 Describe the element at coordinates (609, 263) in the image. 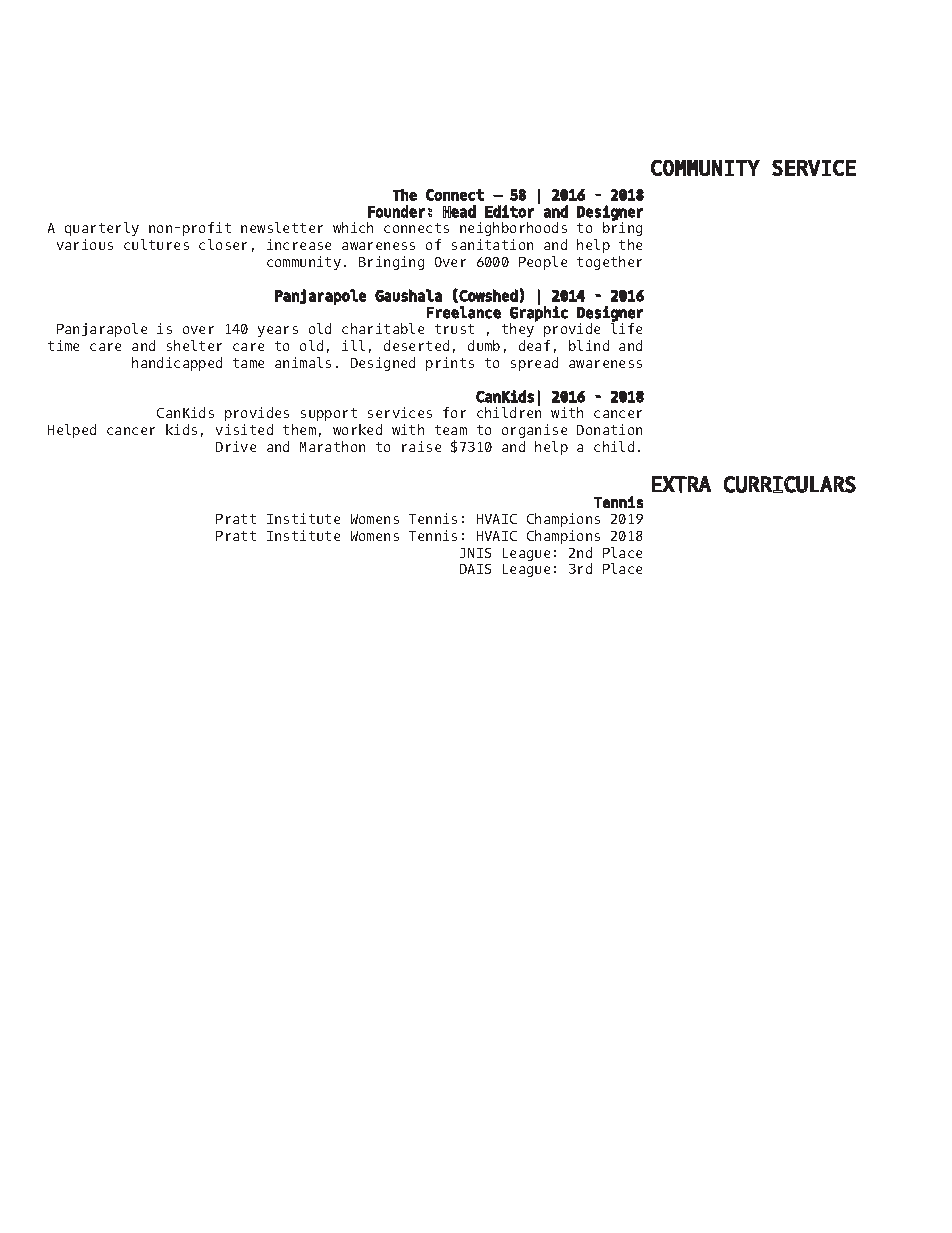

I see `together` at that location.
